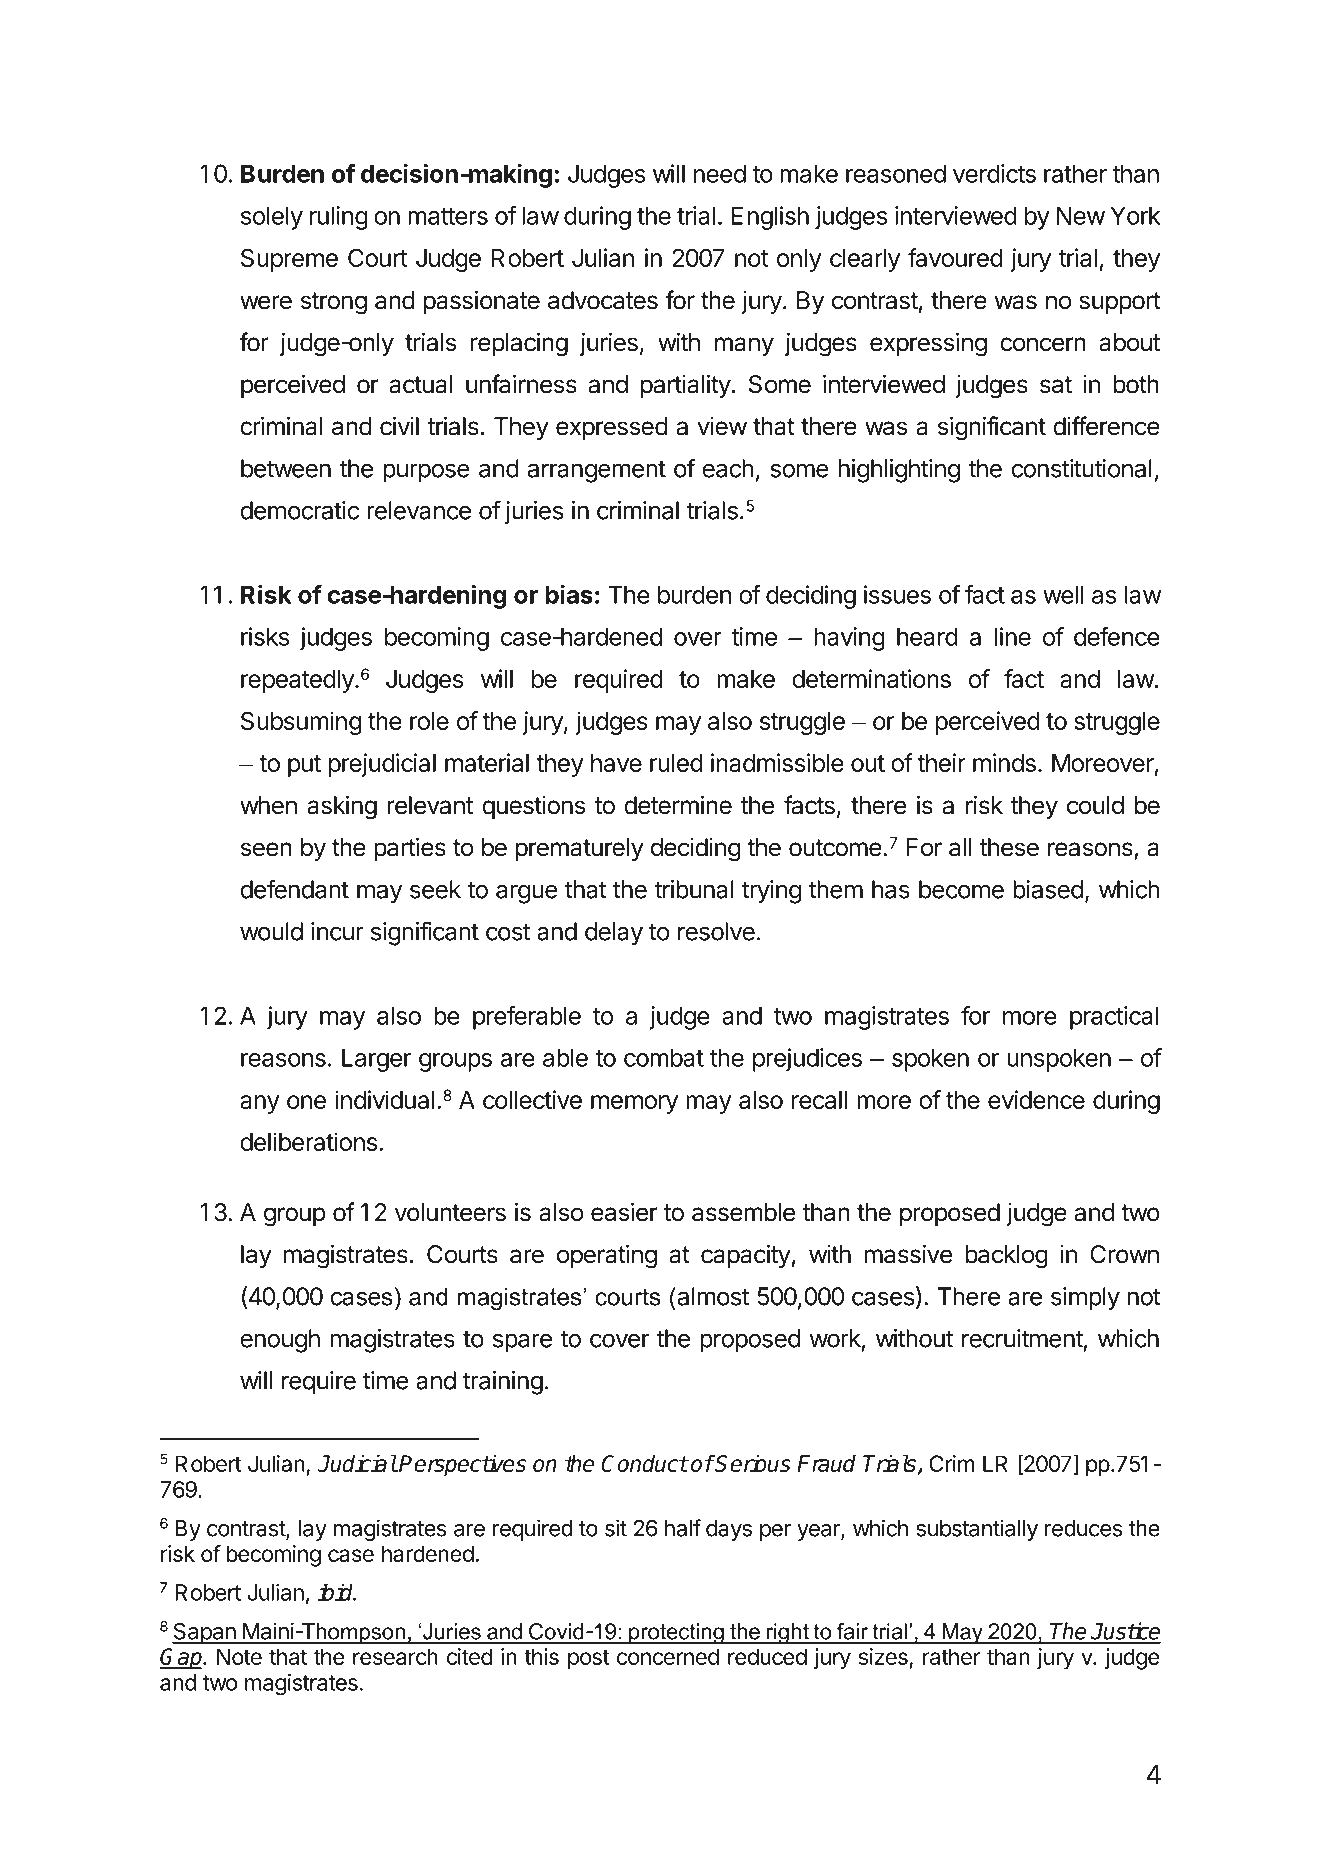 This screenshot has height=1868, width=1320. I want to click on ibid, so click(336, 1592).
